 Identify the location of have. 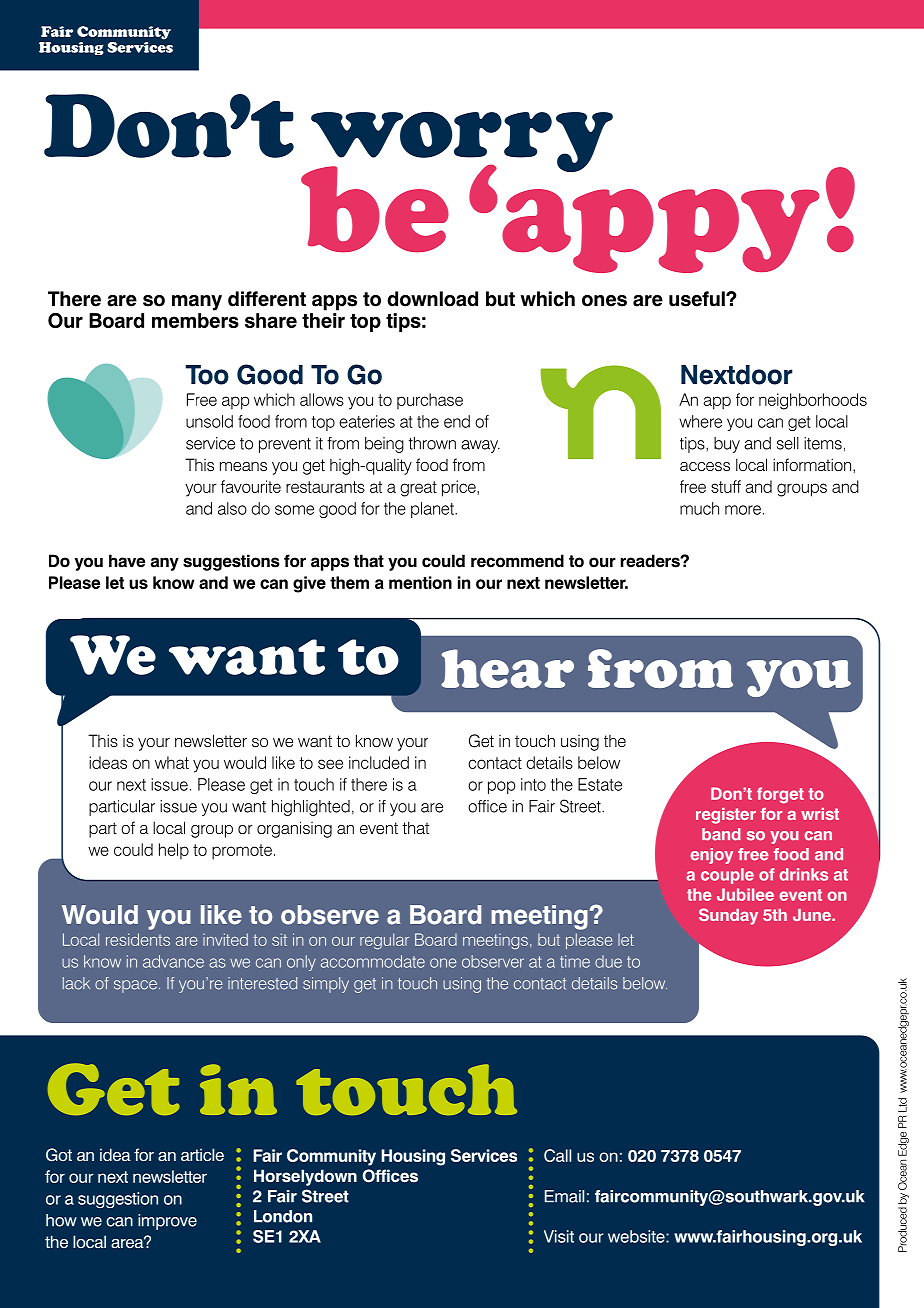
(127, 561).
